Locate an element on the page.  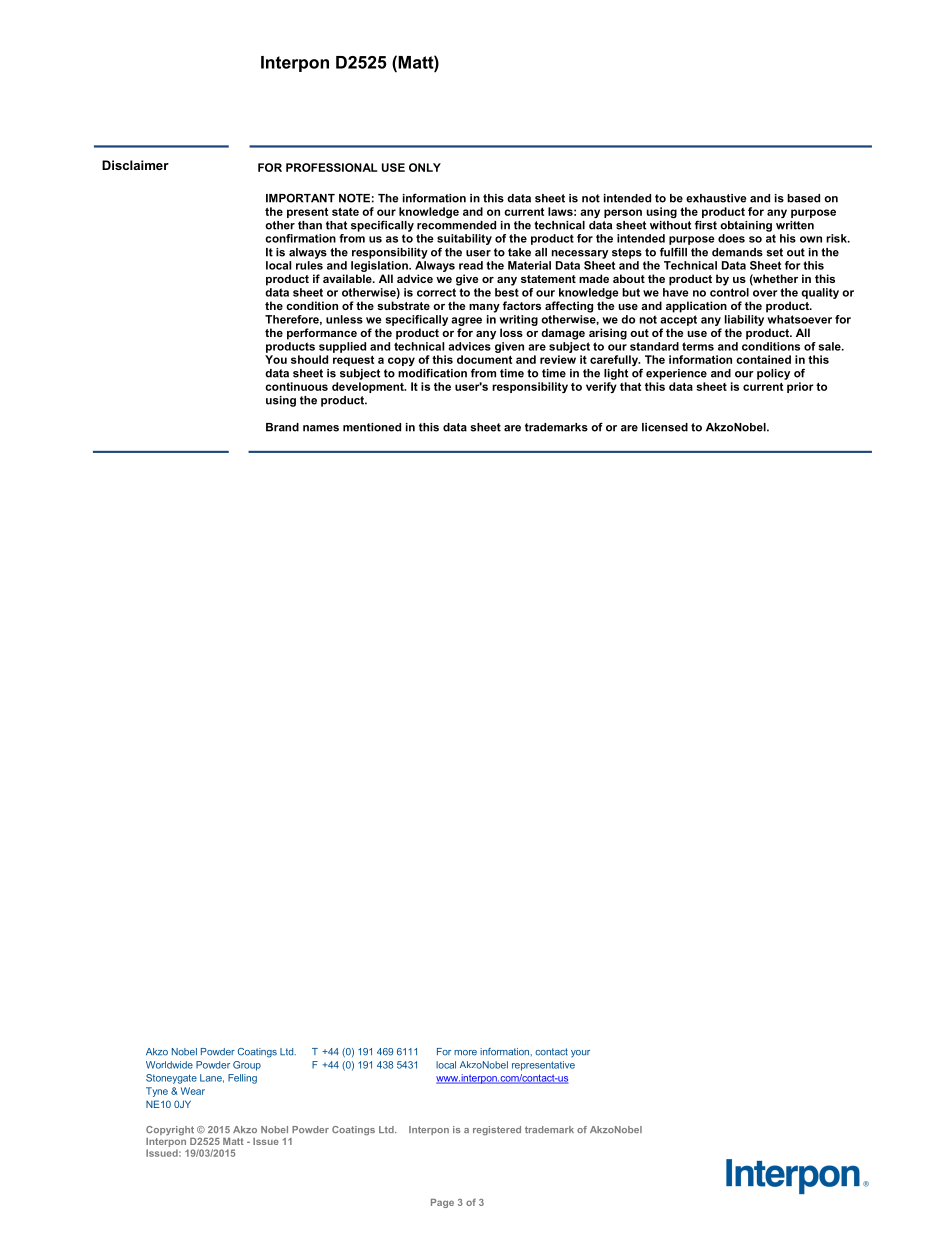
your is located at coordinates (580, 1053).
